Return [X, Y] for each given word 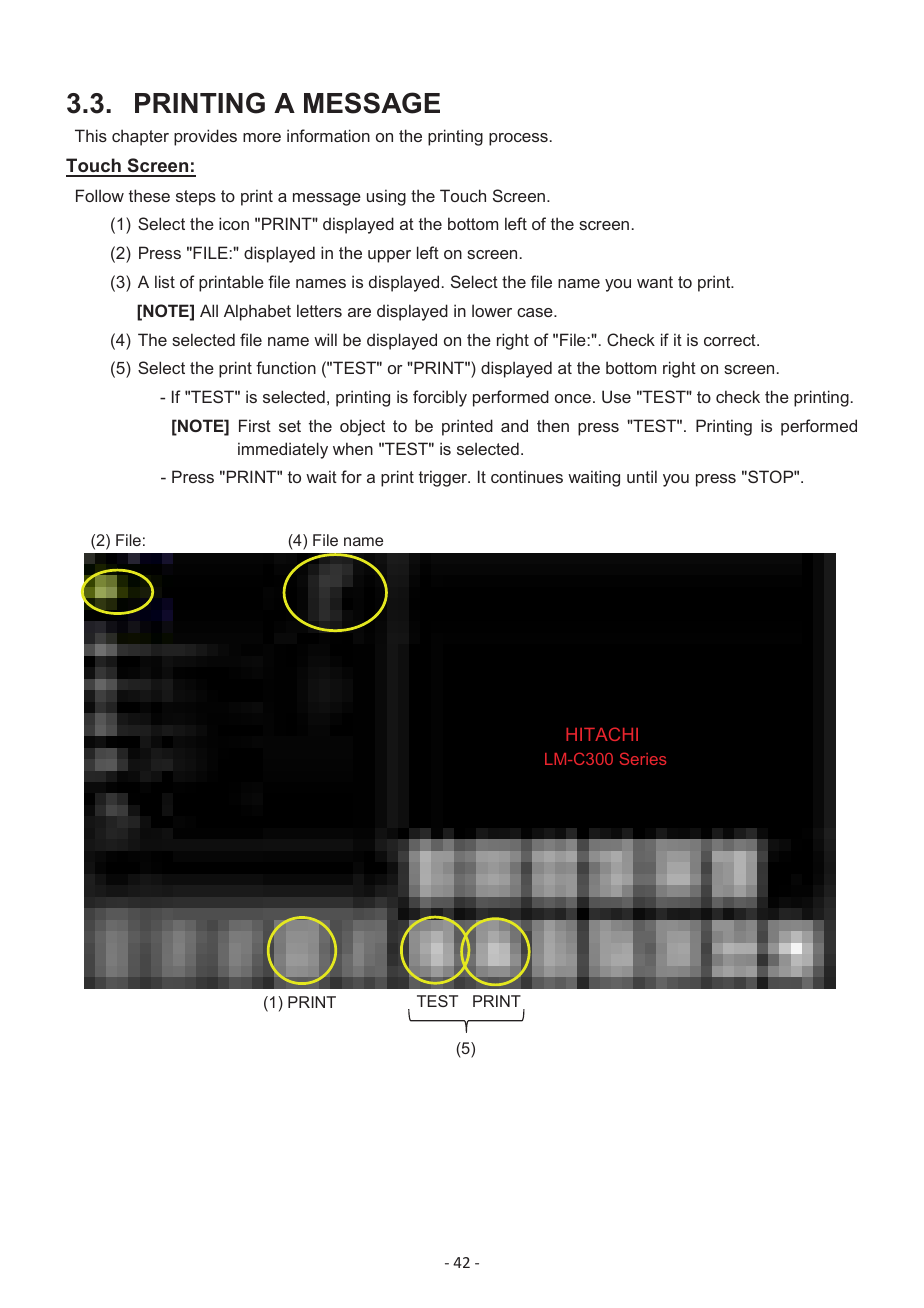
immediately [283, 450]
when [353, 448]
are [359, 312]
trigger [444, 478]
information [328, 135]
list [165, 281]
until [642, 476]
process [518, 139]
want [655, 282]
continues [527, 476]
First [255, 425]
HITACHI [602, 734]
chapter [140, 137]
